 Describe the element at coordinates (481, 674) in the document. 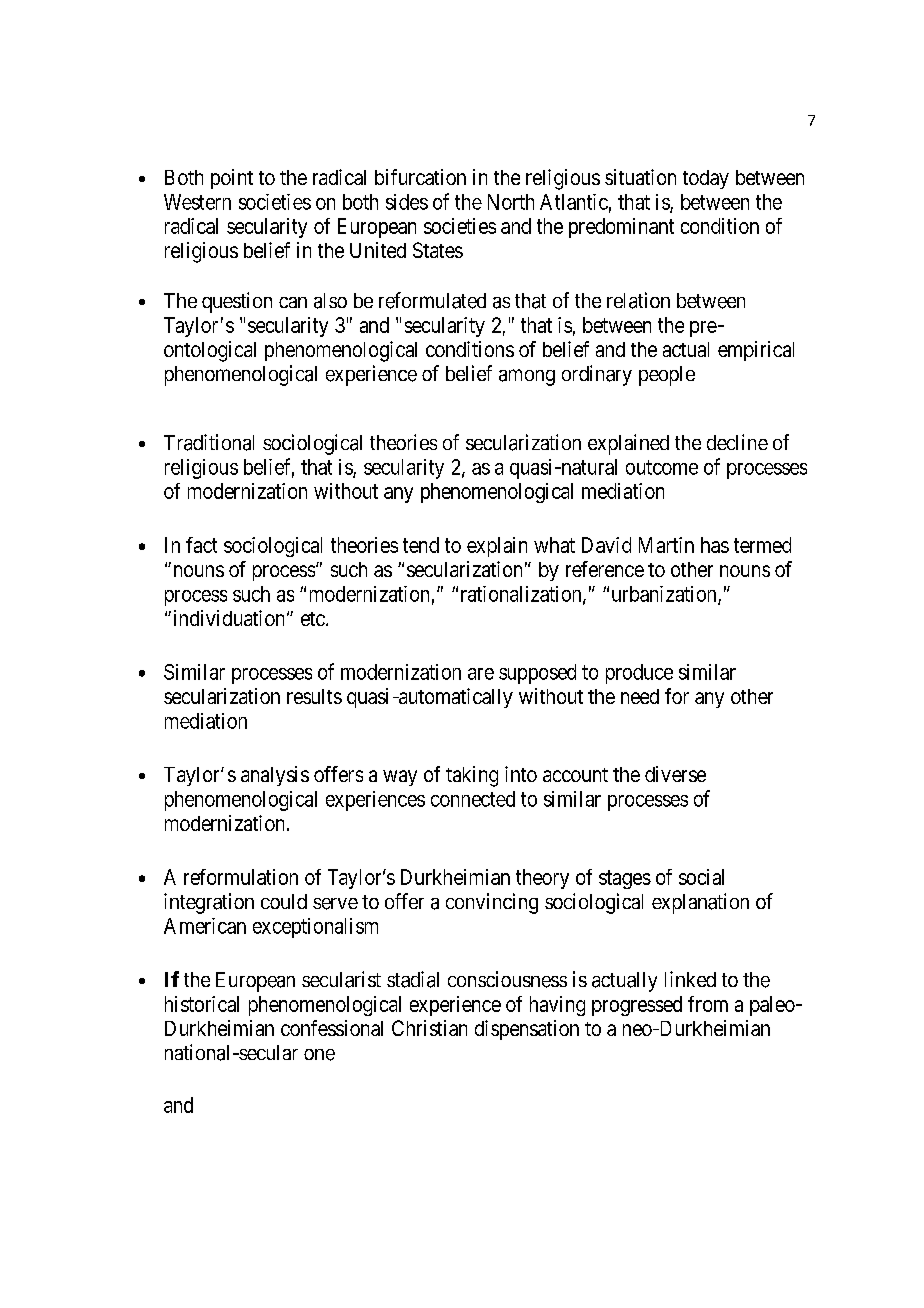

I see `are` at that location.
